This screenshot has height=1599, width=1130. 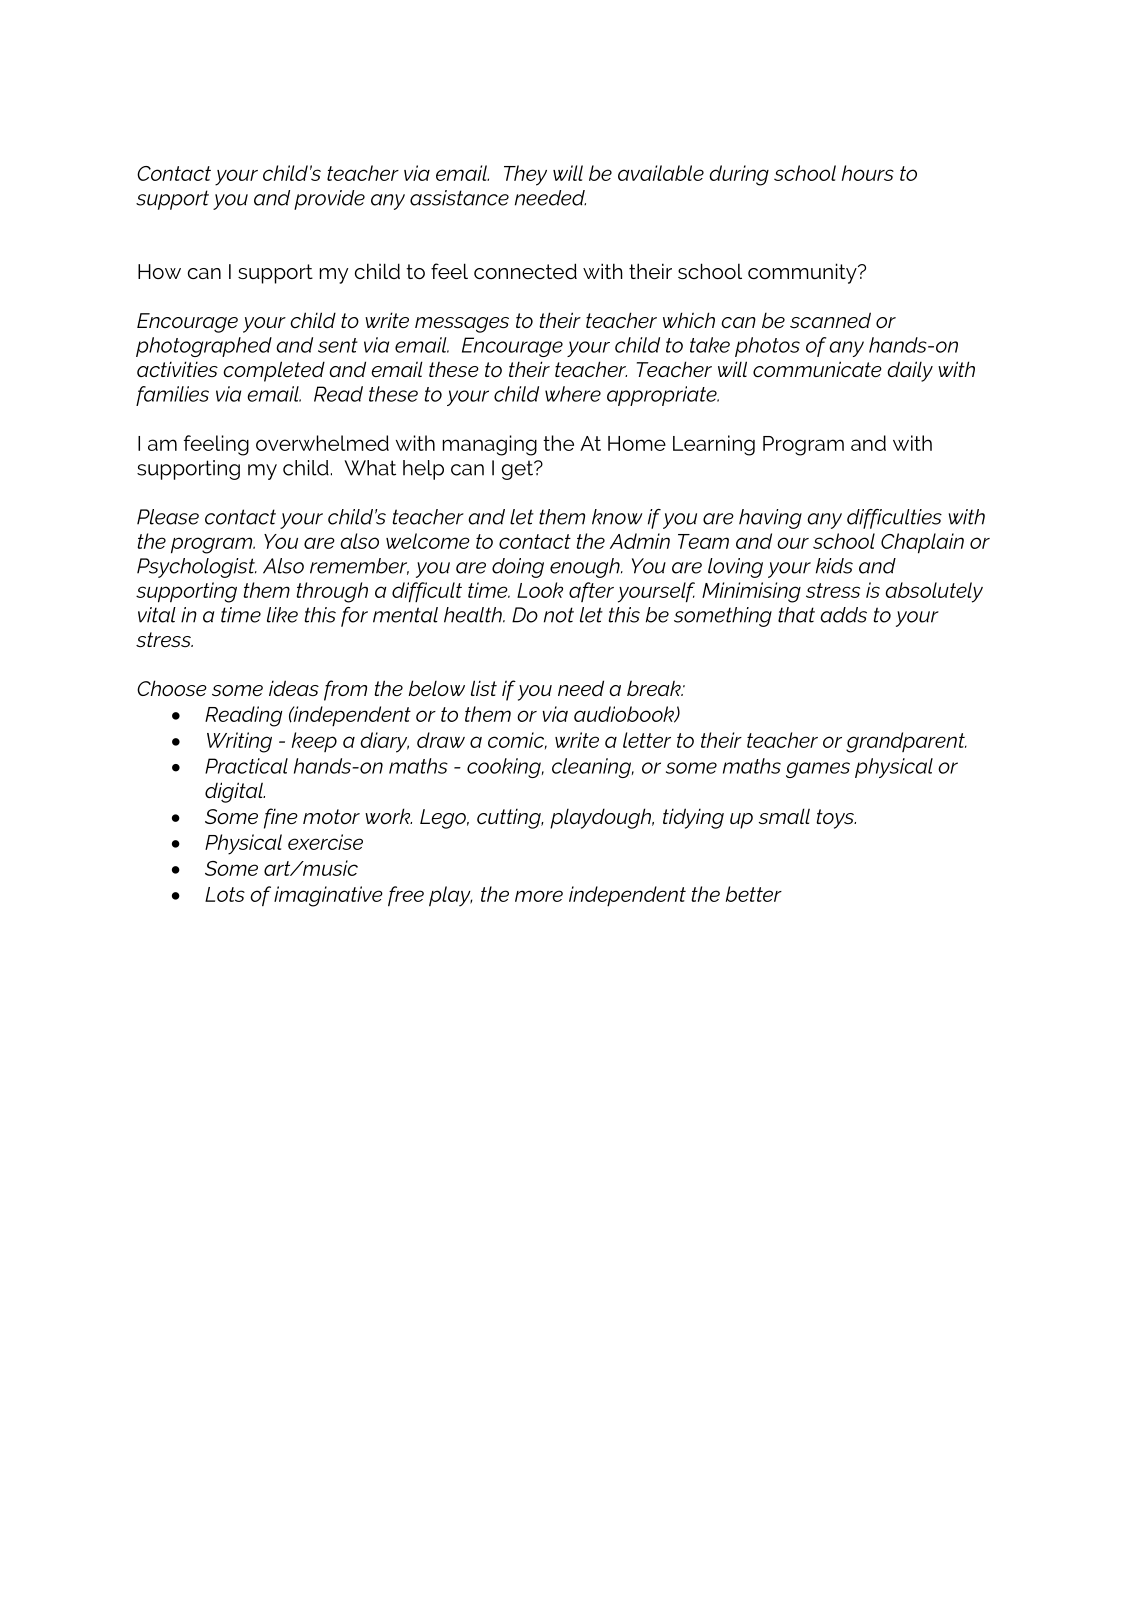 What do you see at coordinates (573, 394) in the screenshot?
I see `where` at bounding box center [573, 394].
